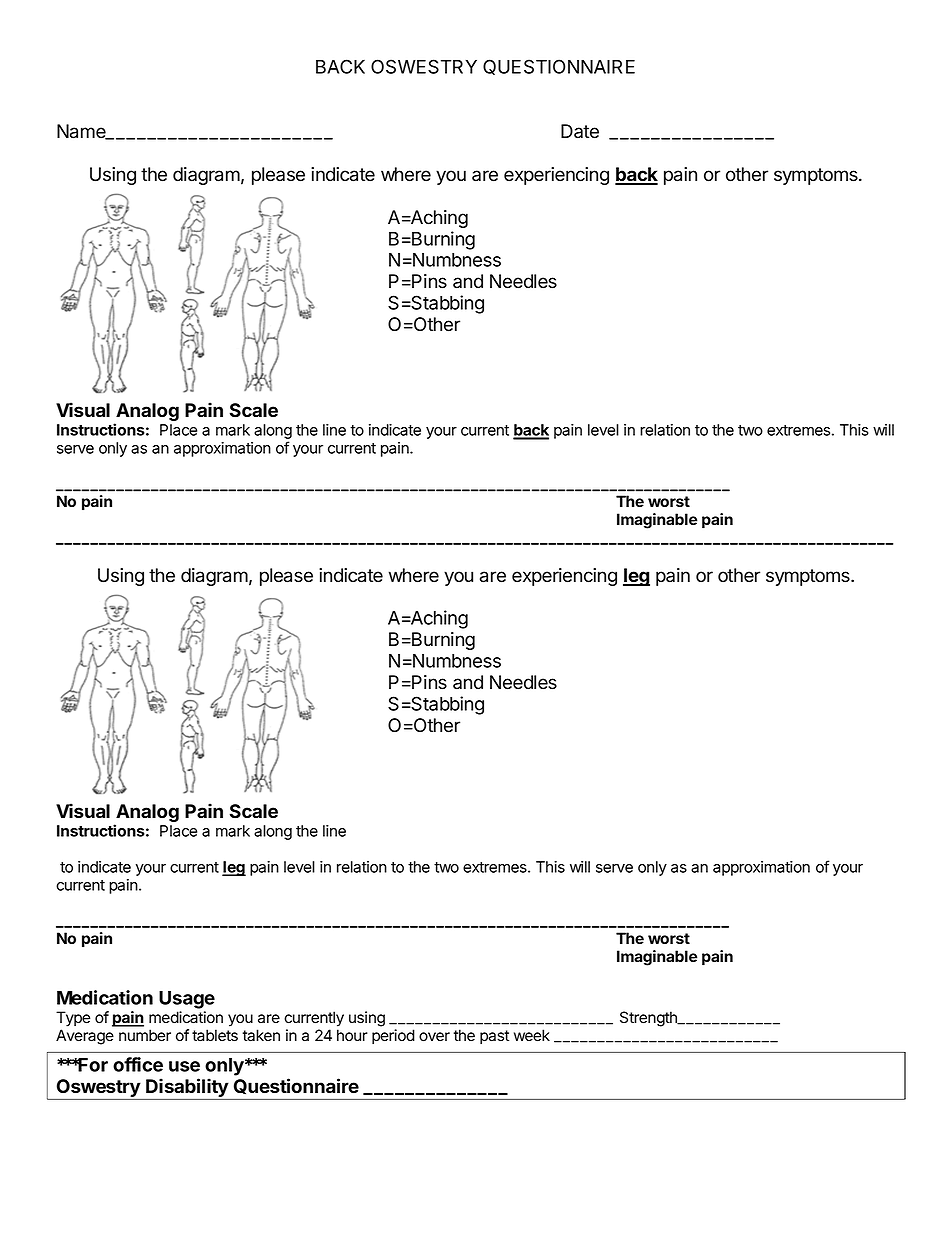 This page has width=952, height=1233. Describe the element at coordinates (138, 1064) in the page. I see `office` at that location.
